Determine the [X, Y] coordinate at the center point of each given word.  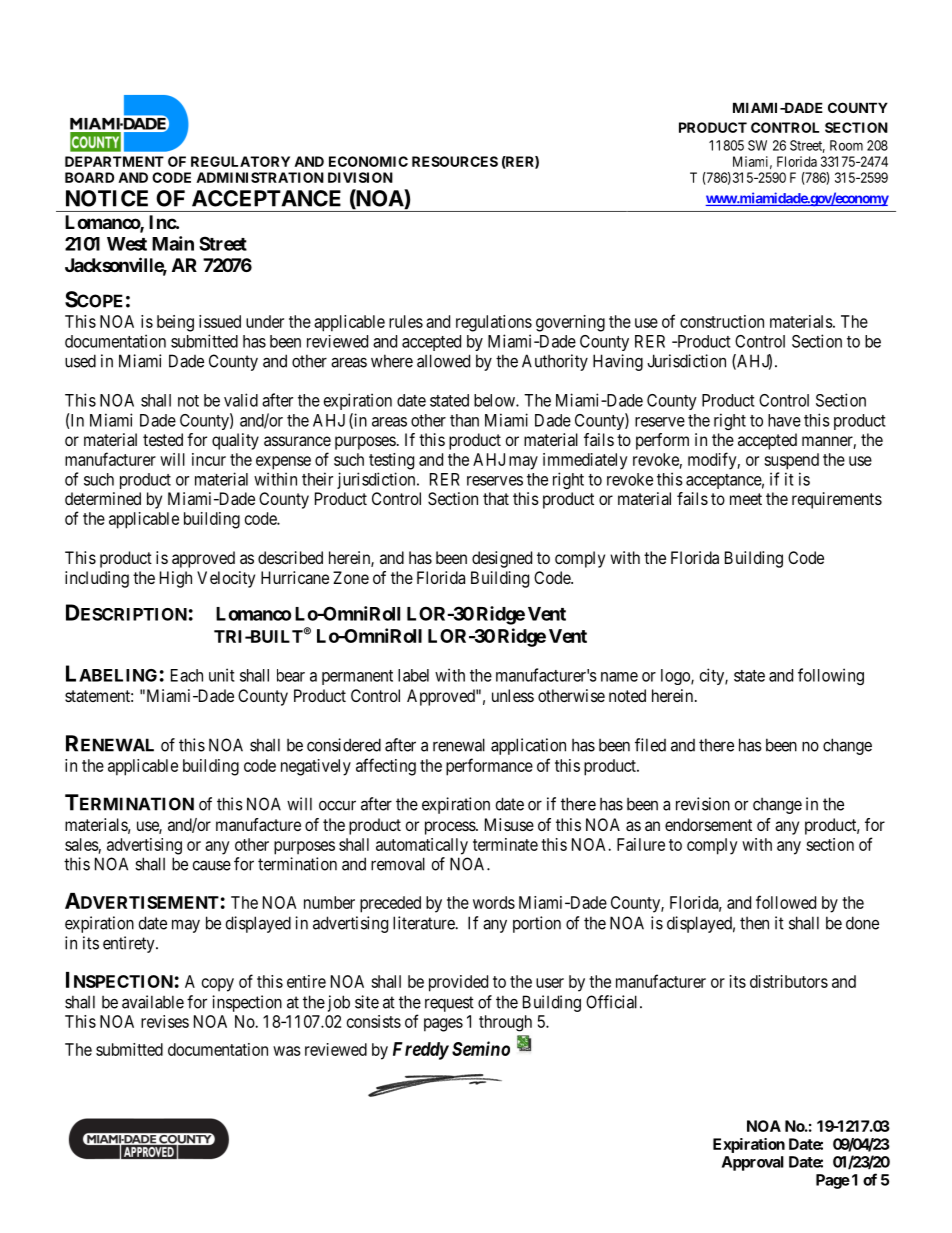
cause [212, 865]
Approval [753, 1163]
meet [746, 499]
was [287, 1051]
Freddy [421, 1051]
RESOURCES [455, 161]
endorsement [708, 824]
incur [209, 459]
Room [846, 145]
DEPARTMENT [114, 161]
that [496, 498]
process [451, 828]
